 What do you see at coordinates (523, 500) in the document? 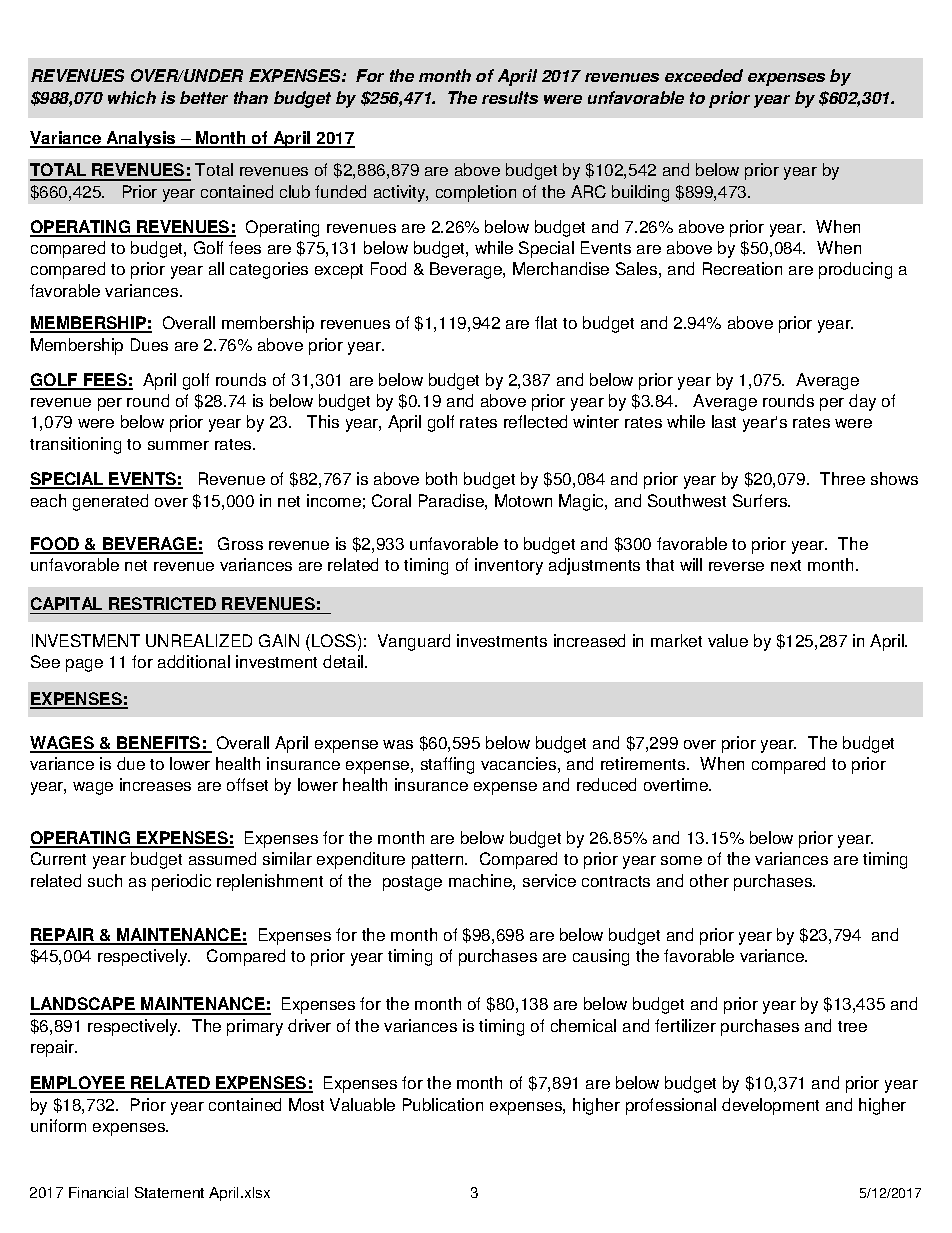
I see `Motown` at bounding box center [523, 500].
